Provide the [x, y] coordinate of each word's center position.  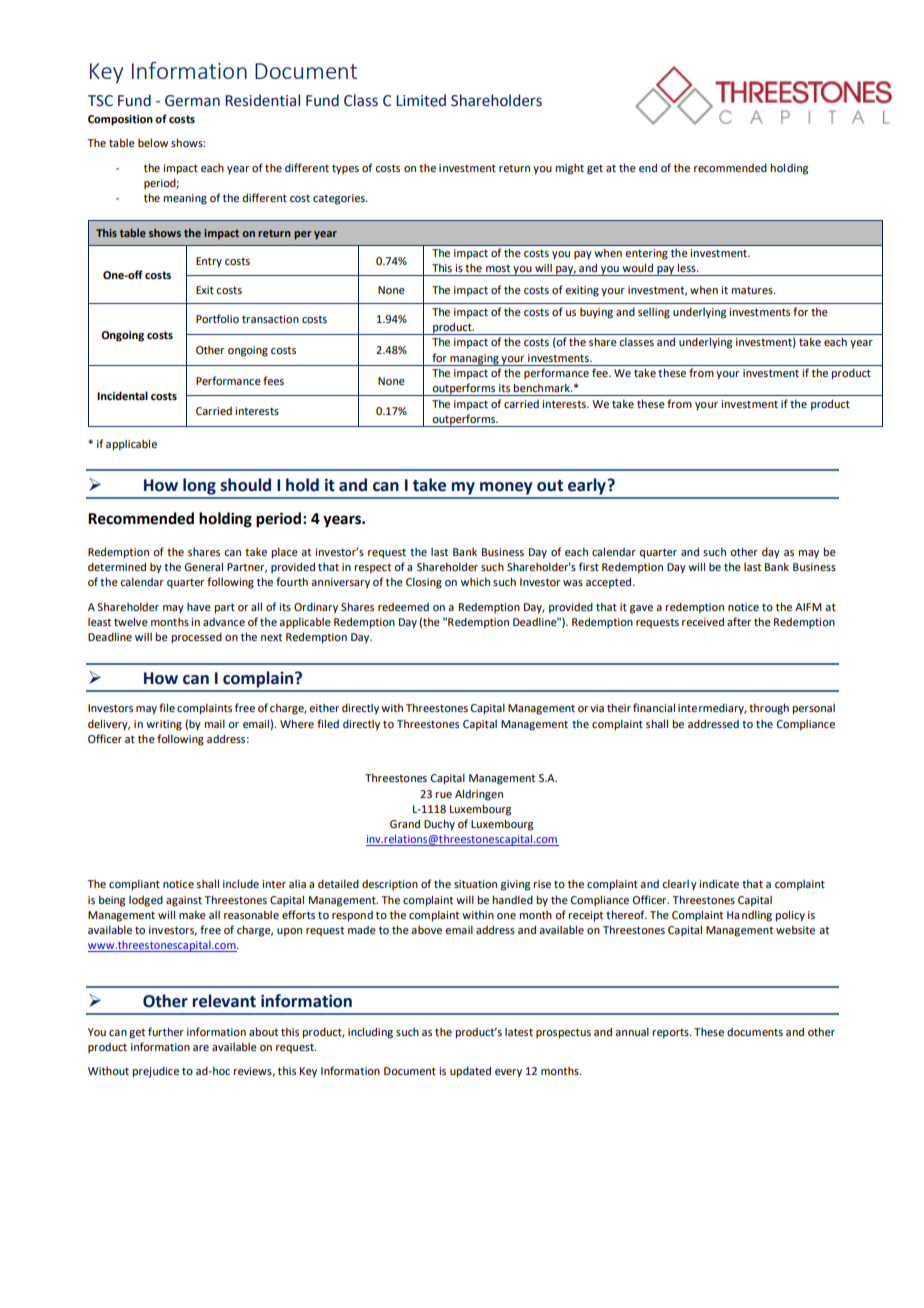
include [241, 883]
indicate [719, 884]
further [166, 1031]
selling [654, 313]
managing [474, 360]
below [153, 142]
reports [671, 1033]
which [475, 582]
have [199, 607]
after [739, 621]
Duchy [439, 825]
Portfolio [217, 318]
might [569, 169]
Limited [421, 100]
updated [470, 1072]
